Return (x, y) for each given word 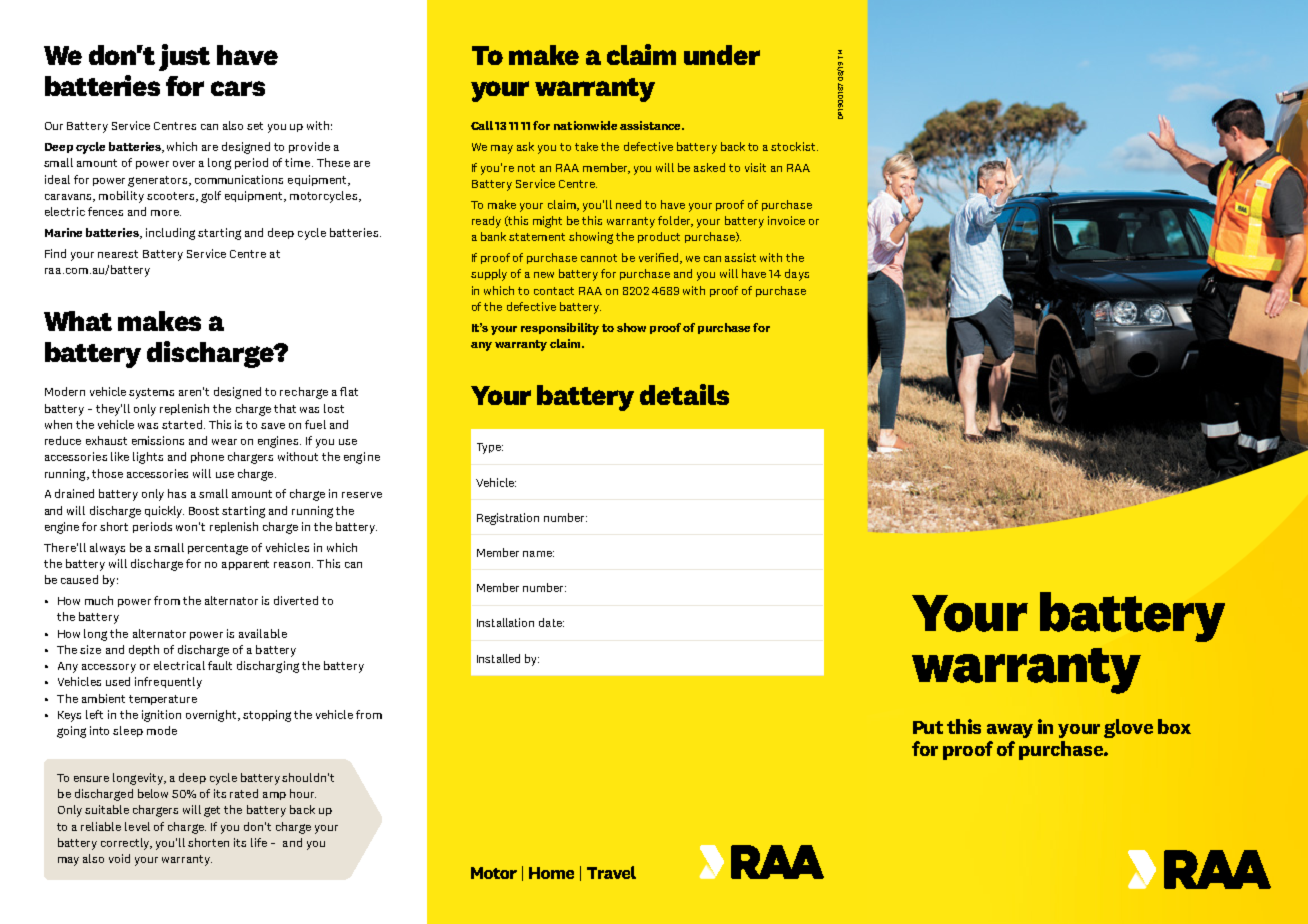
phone (207, 457)
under (722, 55)
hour (303, 793)
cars (238, 88)
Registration (508, 519)
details (684, 394)
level (137, 826)
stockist (794, 146)
